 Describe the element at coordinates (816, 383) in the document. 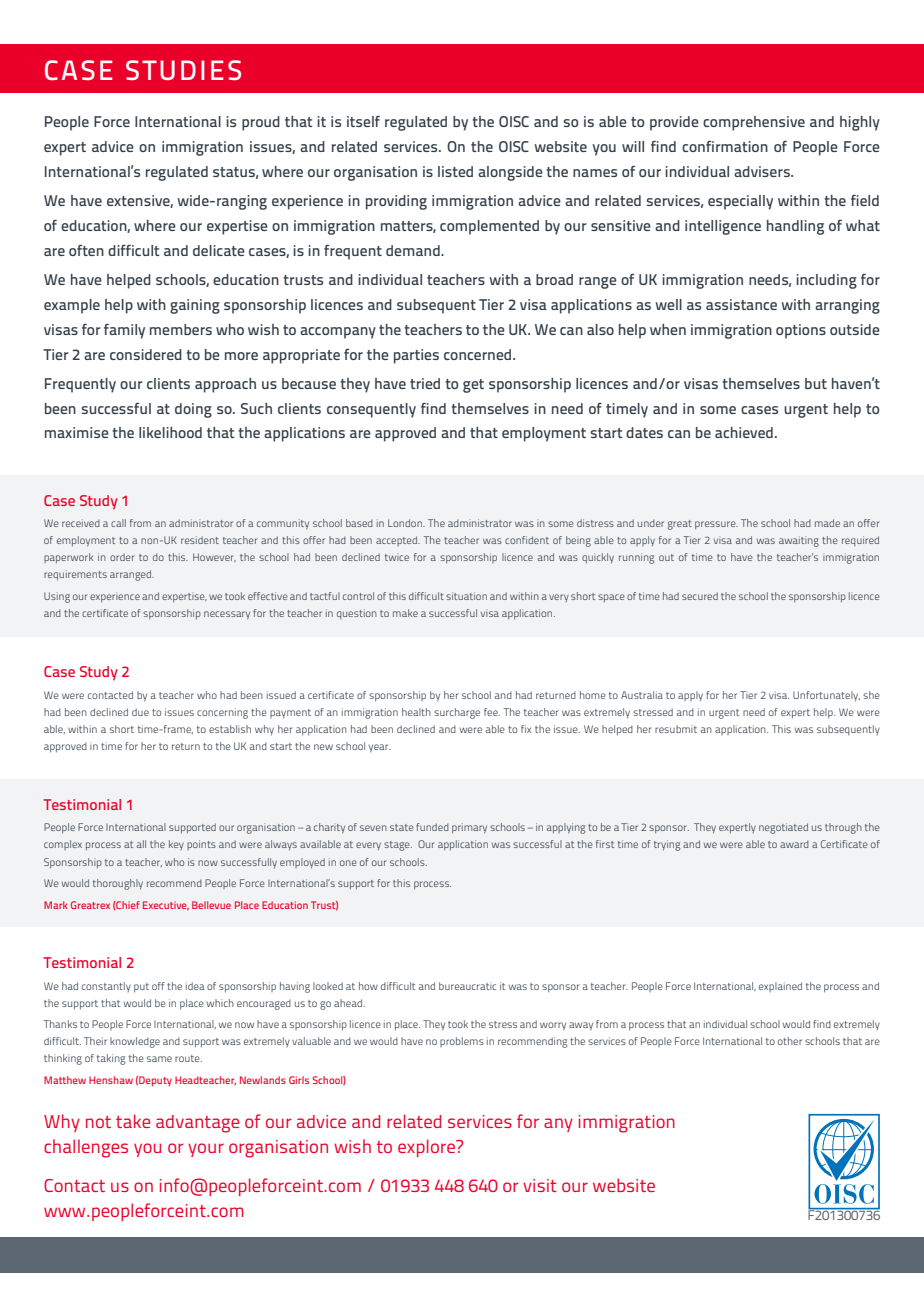

I see `but` at that location.
